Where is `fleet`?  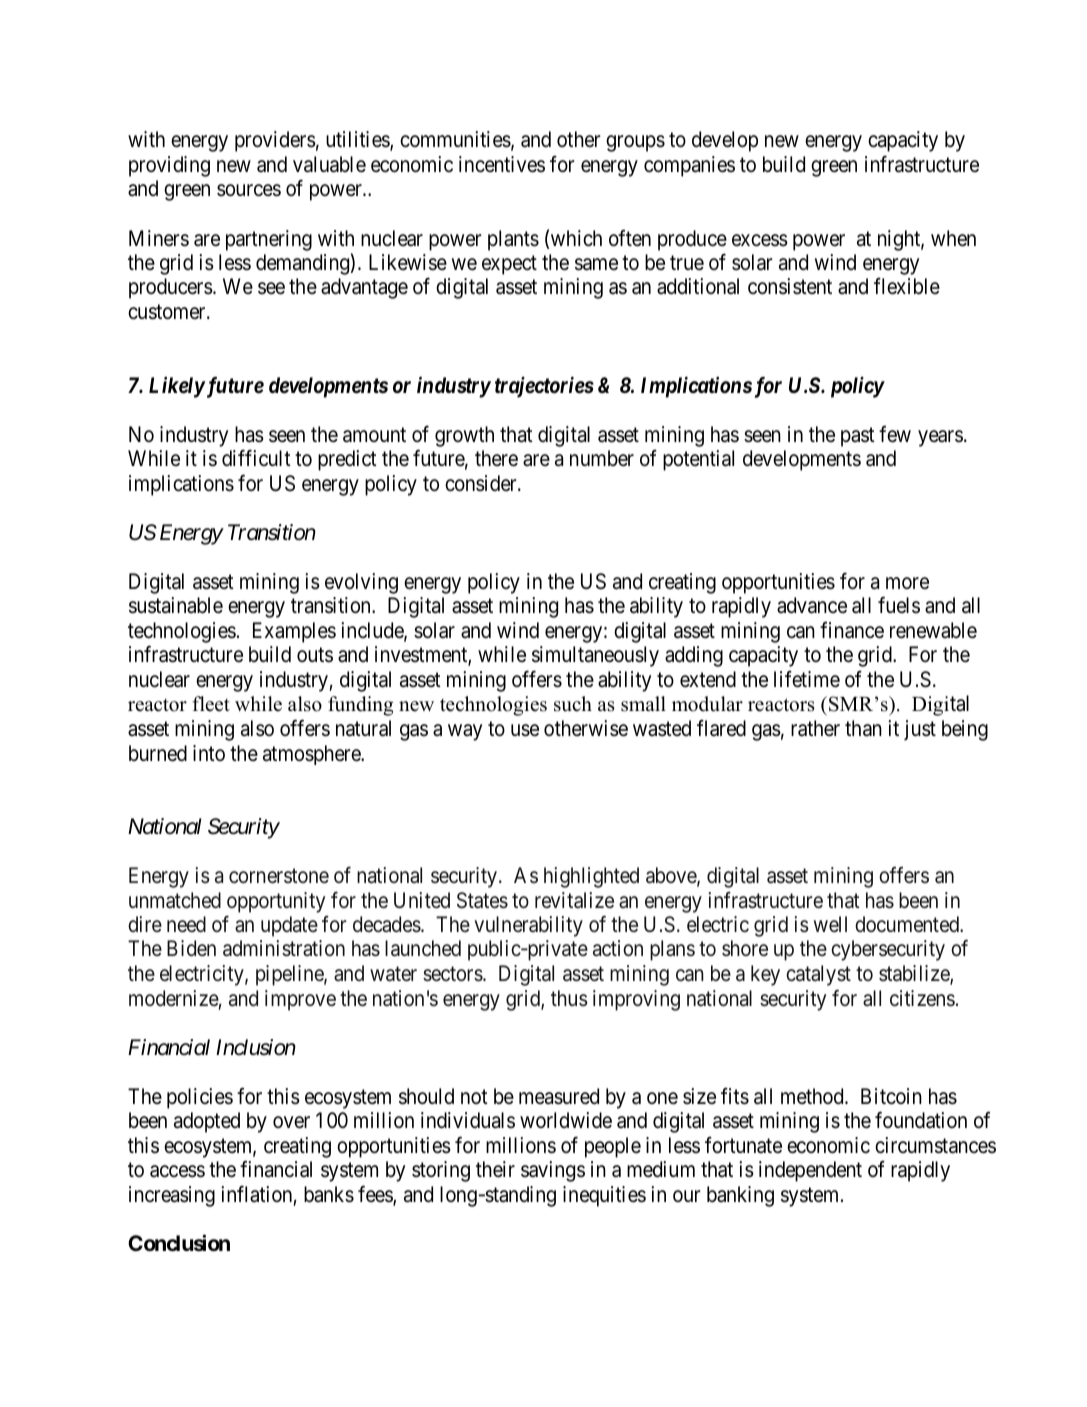 fleet is located at coordinates (211, 704).
